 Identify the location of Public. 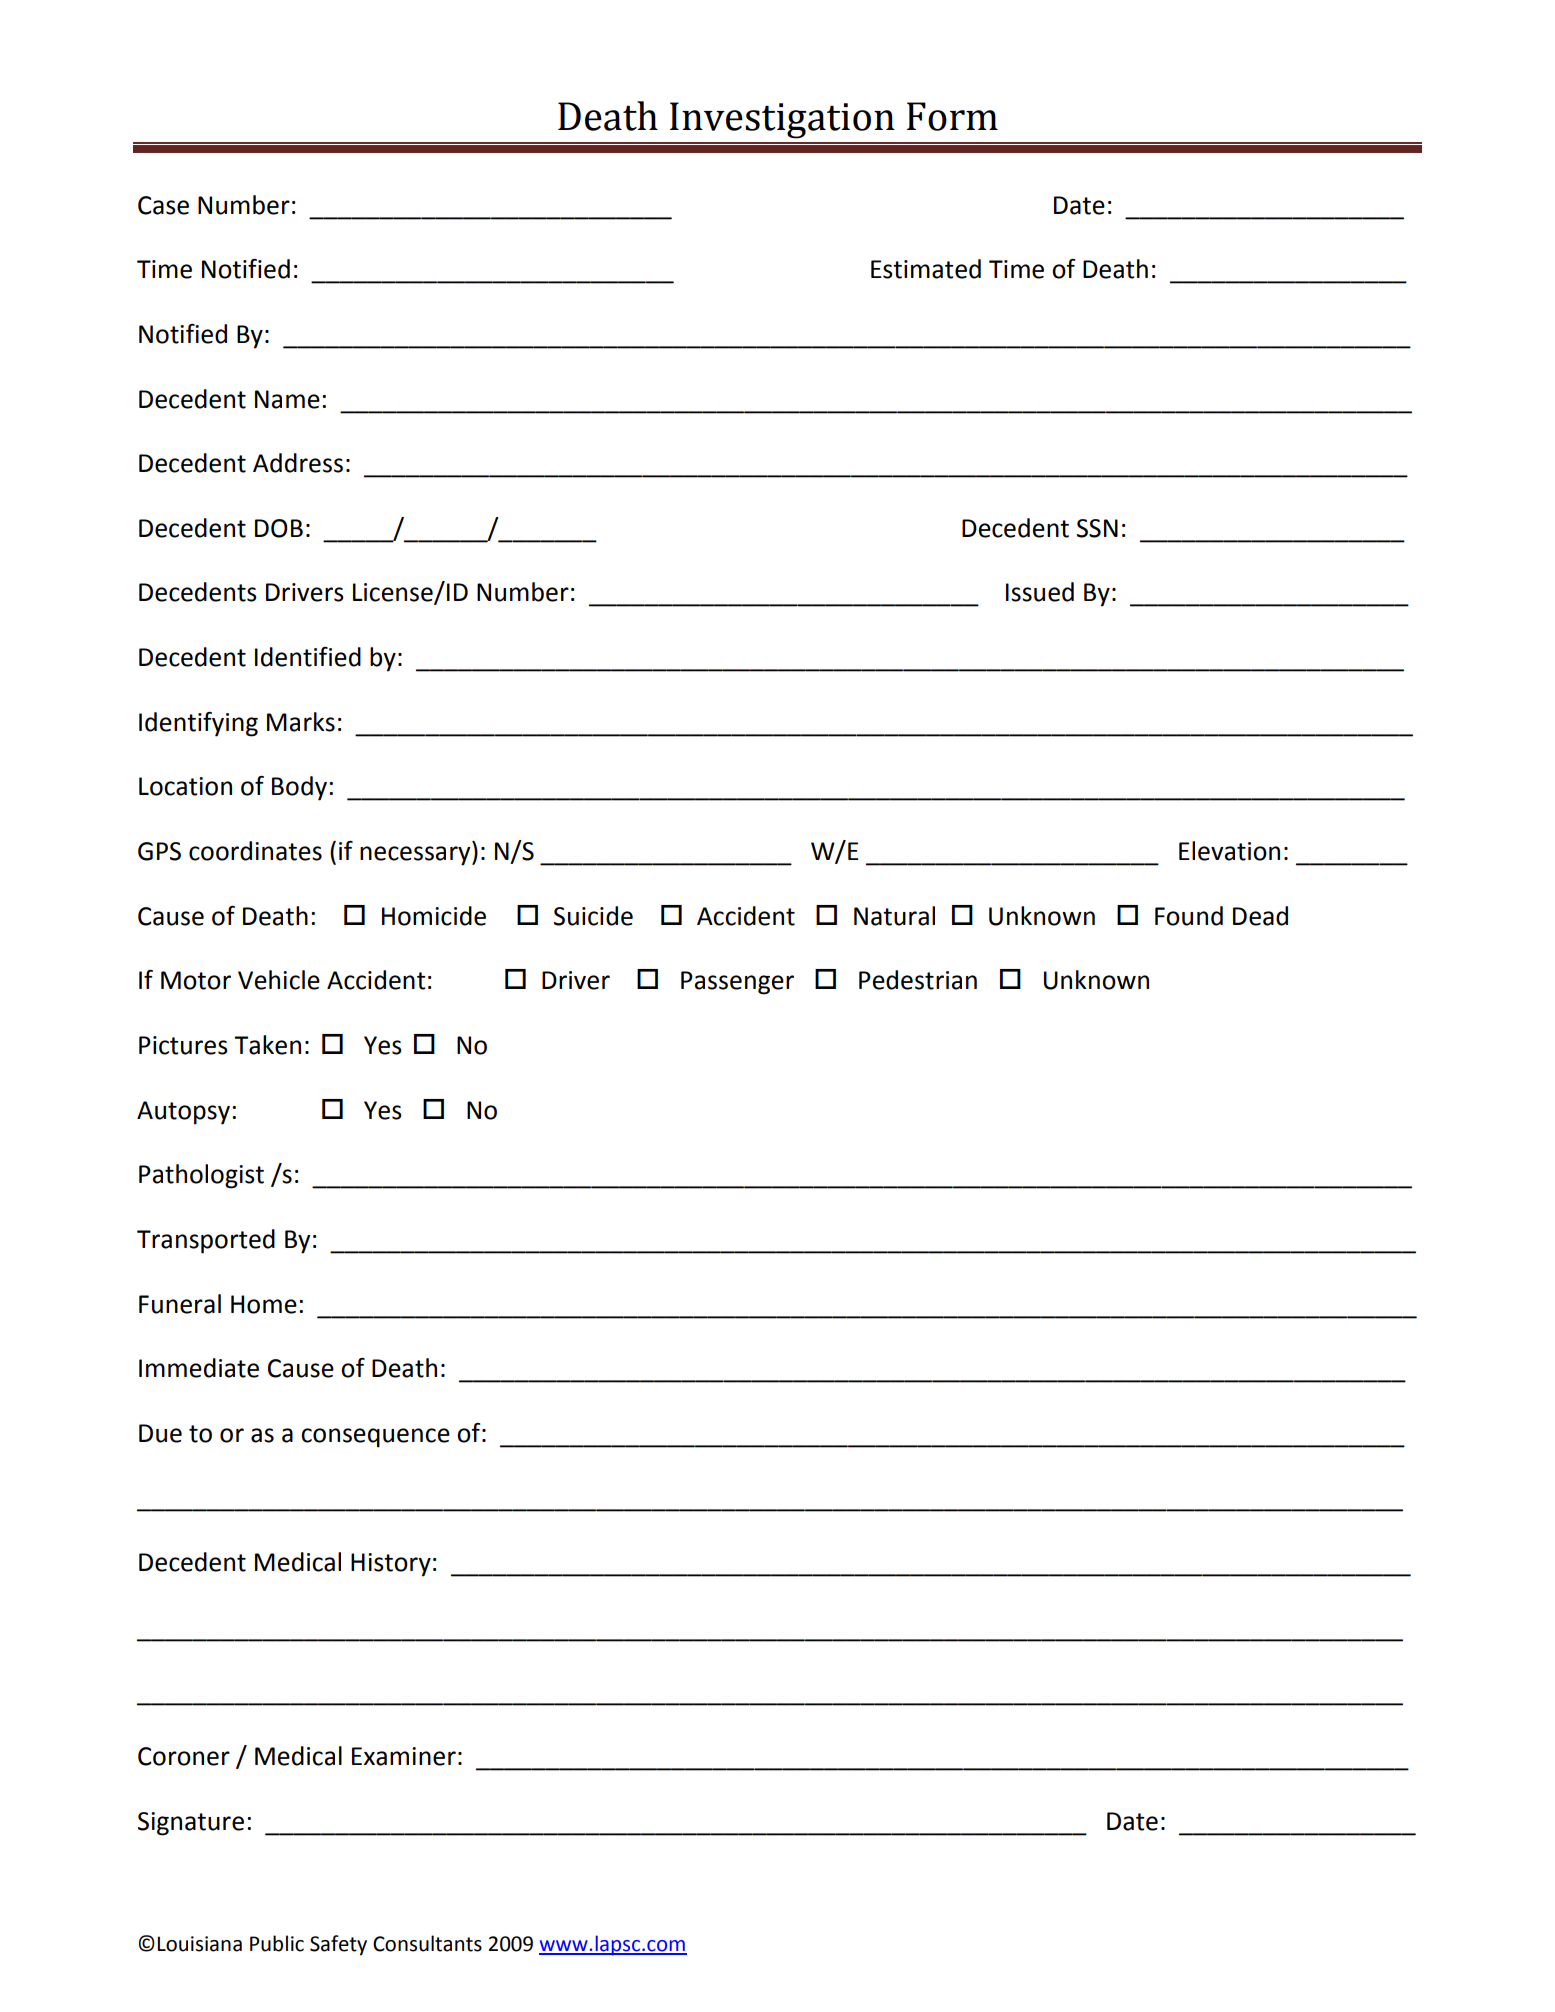
(277, 1943).
